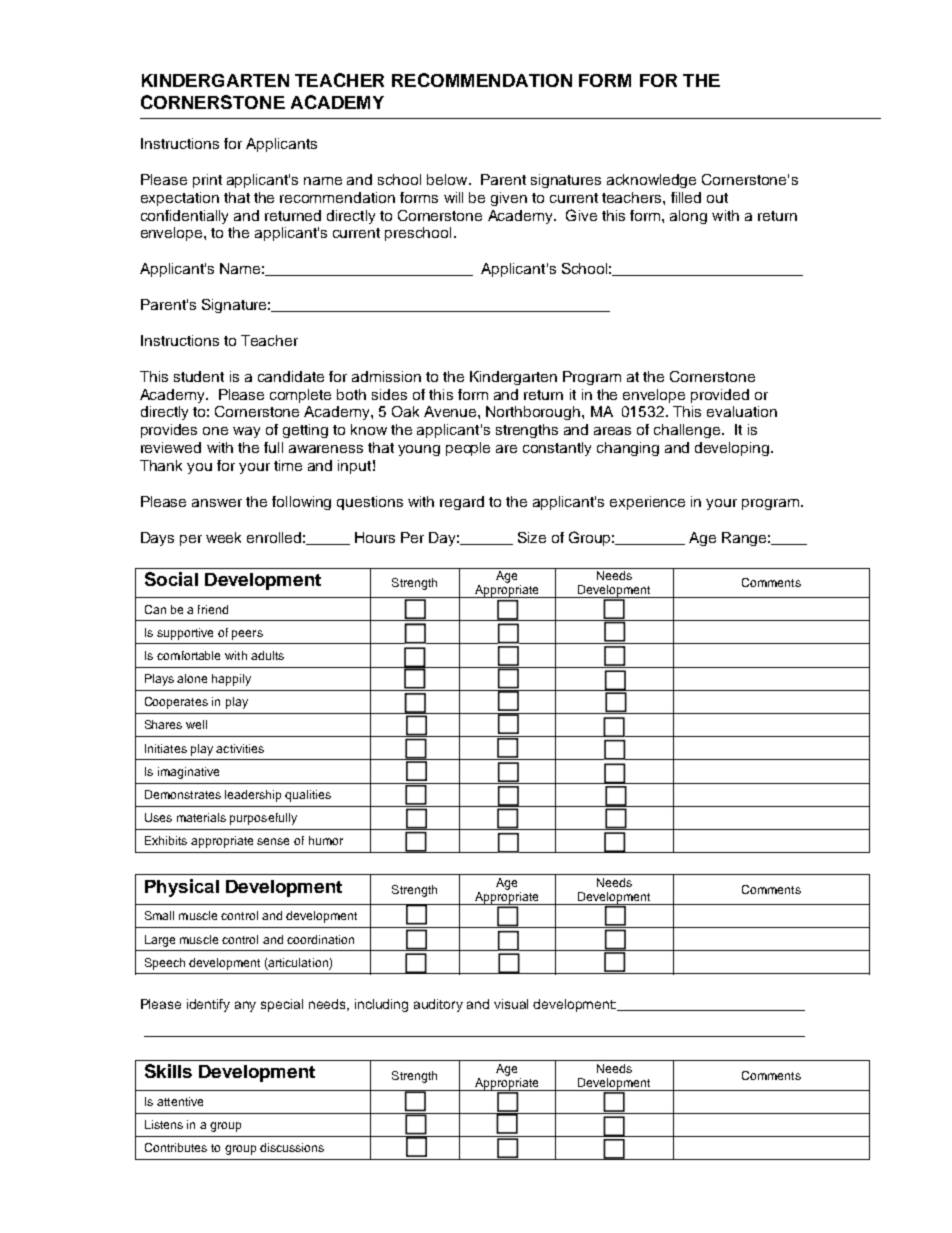  I want to click on provided, so click(720, 396).
